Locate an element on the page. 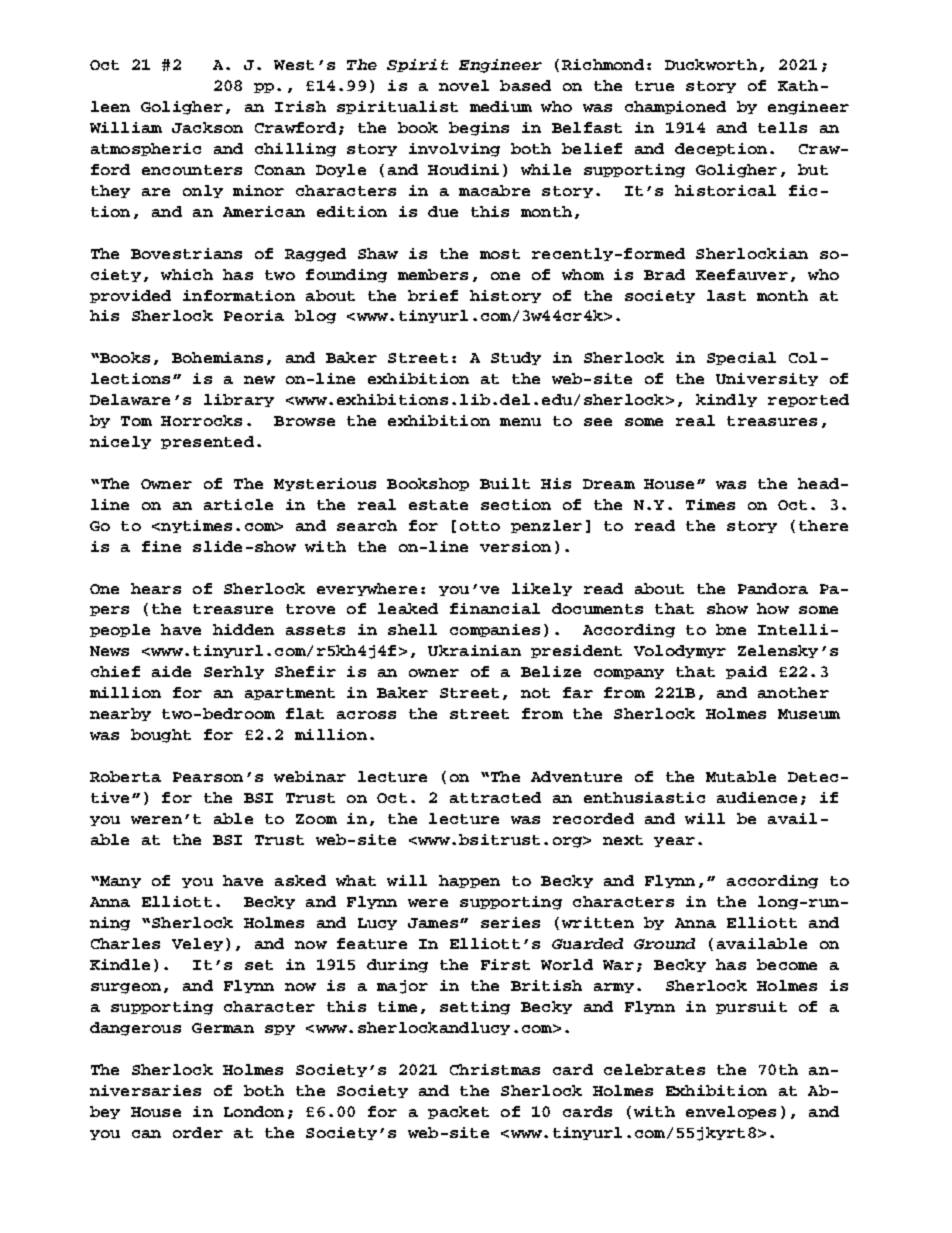 The image size is (952, 1233). Jackson is located at coordinates (207, 127).
